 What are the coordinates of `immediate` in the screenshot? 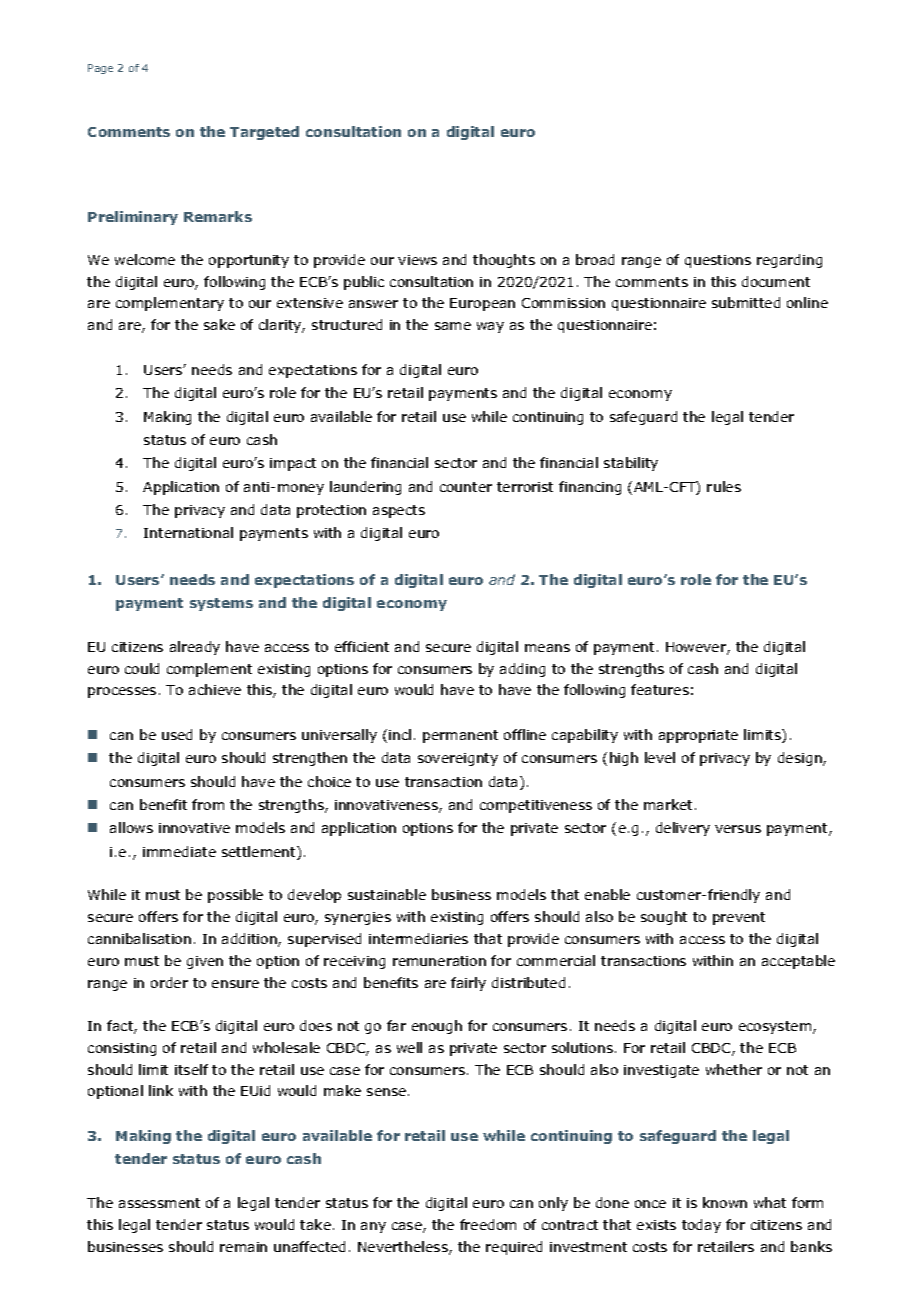 It's located at (179, 851).
